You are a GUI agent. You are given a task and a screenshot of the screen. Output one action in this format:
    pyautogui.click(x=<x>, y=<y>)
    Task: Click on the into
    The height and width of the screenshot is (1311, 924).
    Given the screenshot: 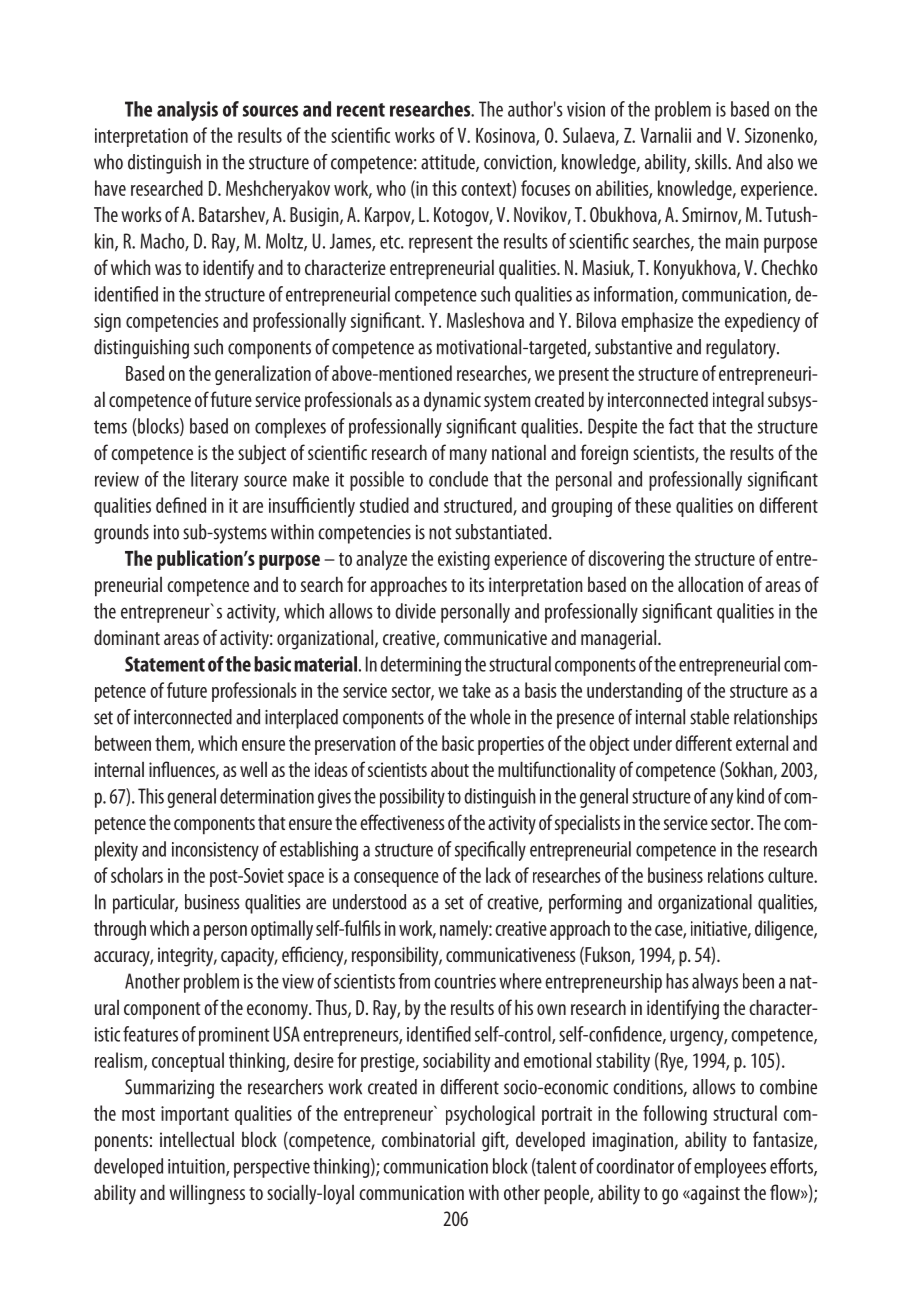 What is the action you would take?
    pyautogui.click(x=166, y=532)
